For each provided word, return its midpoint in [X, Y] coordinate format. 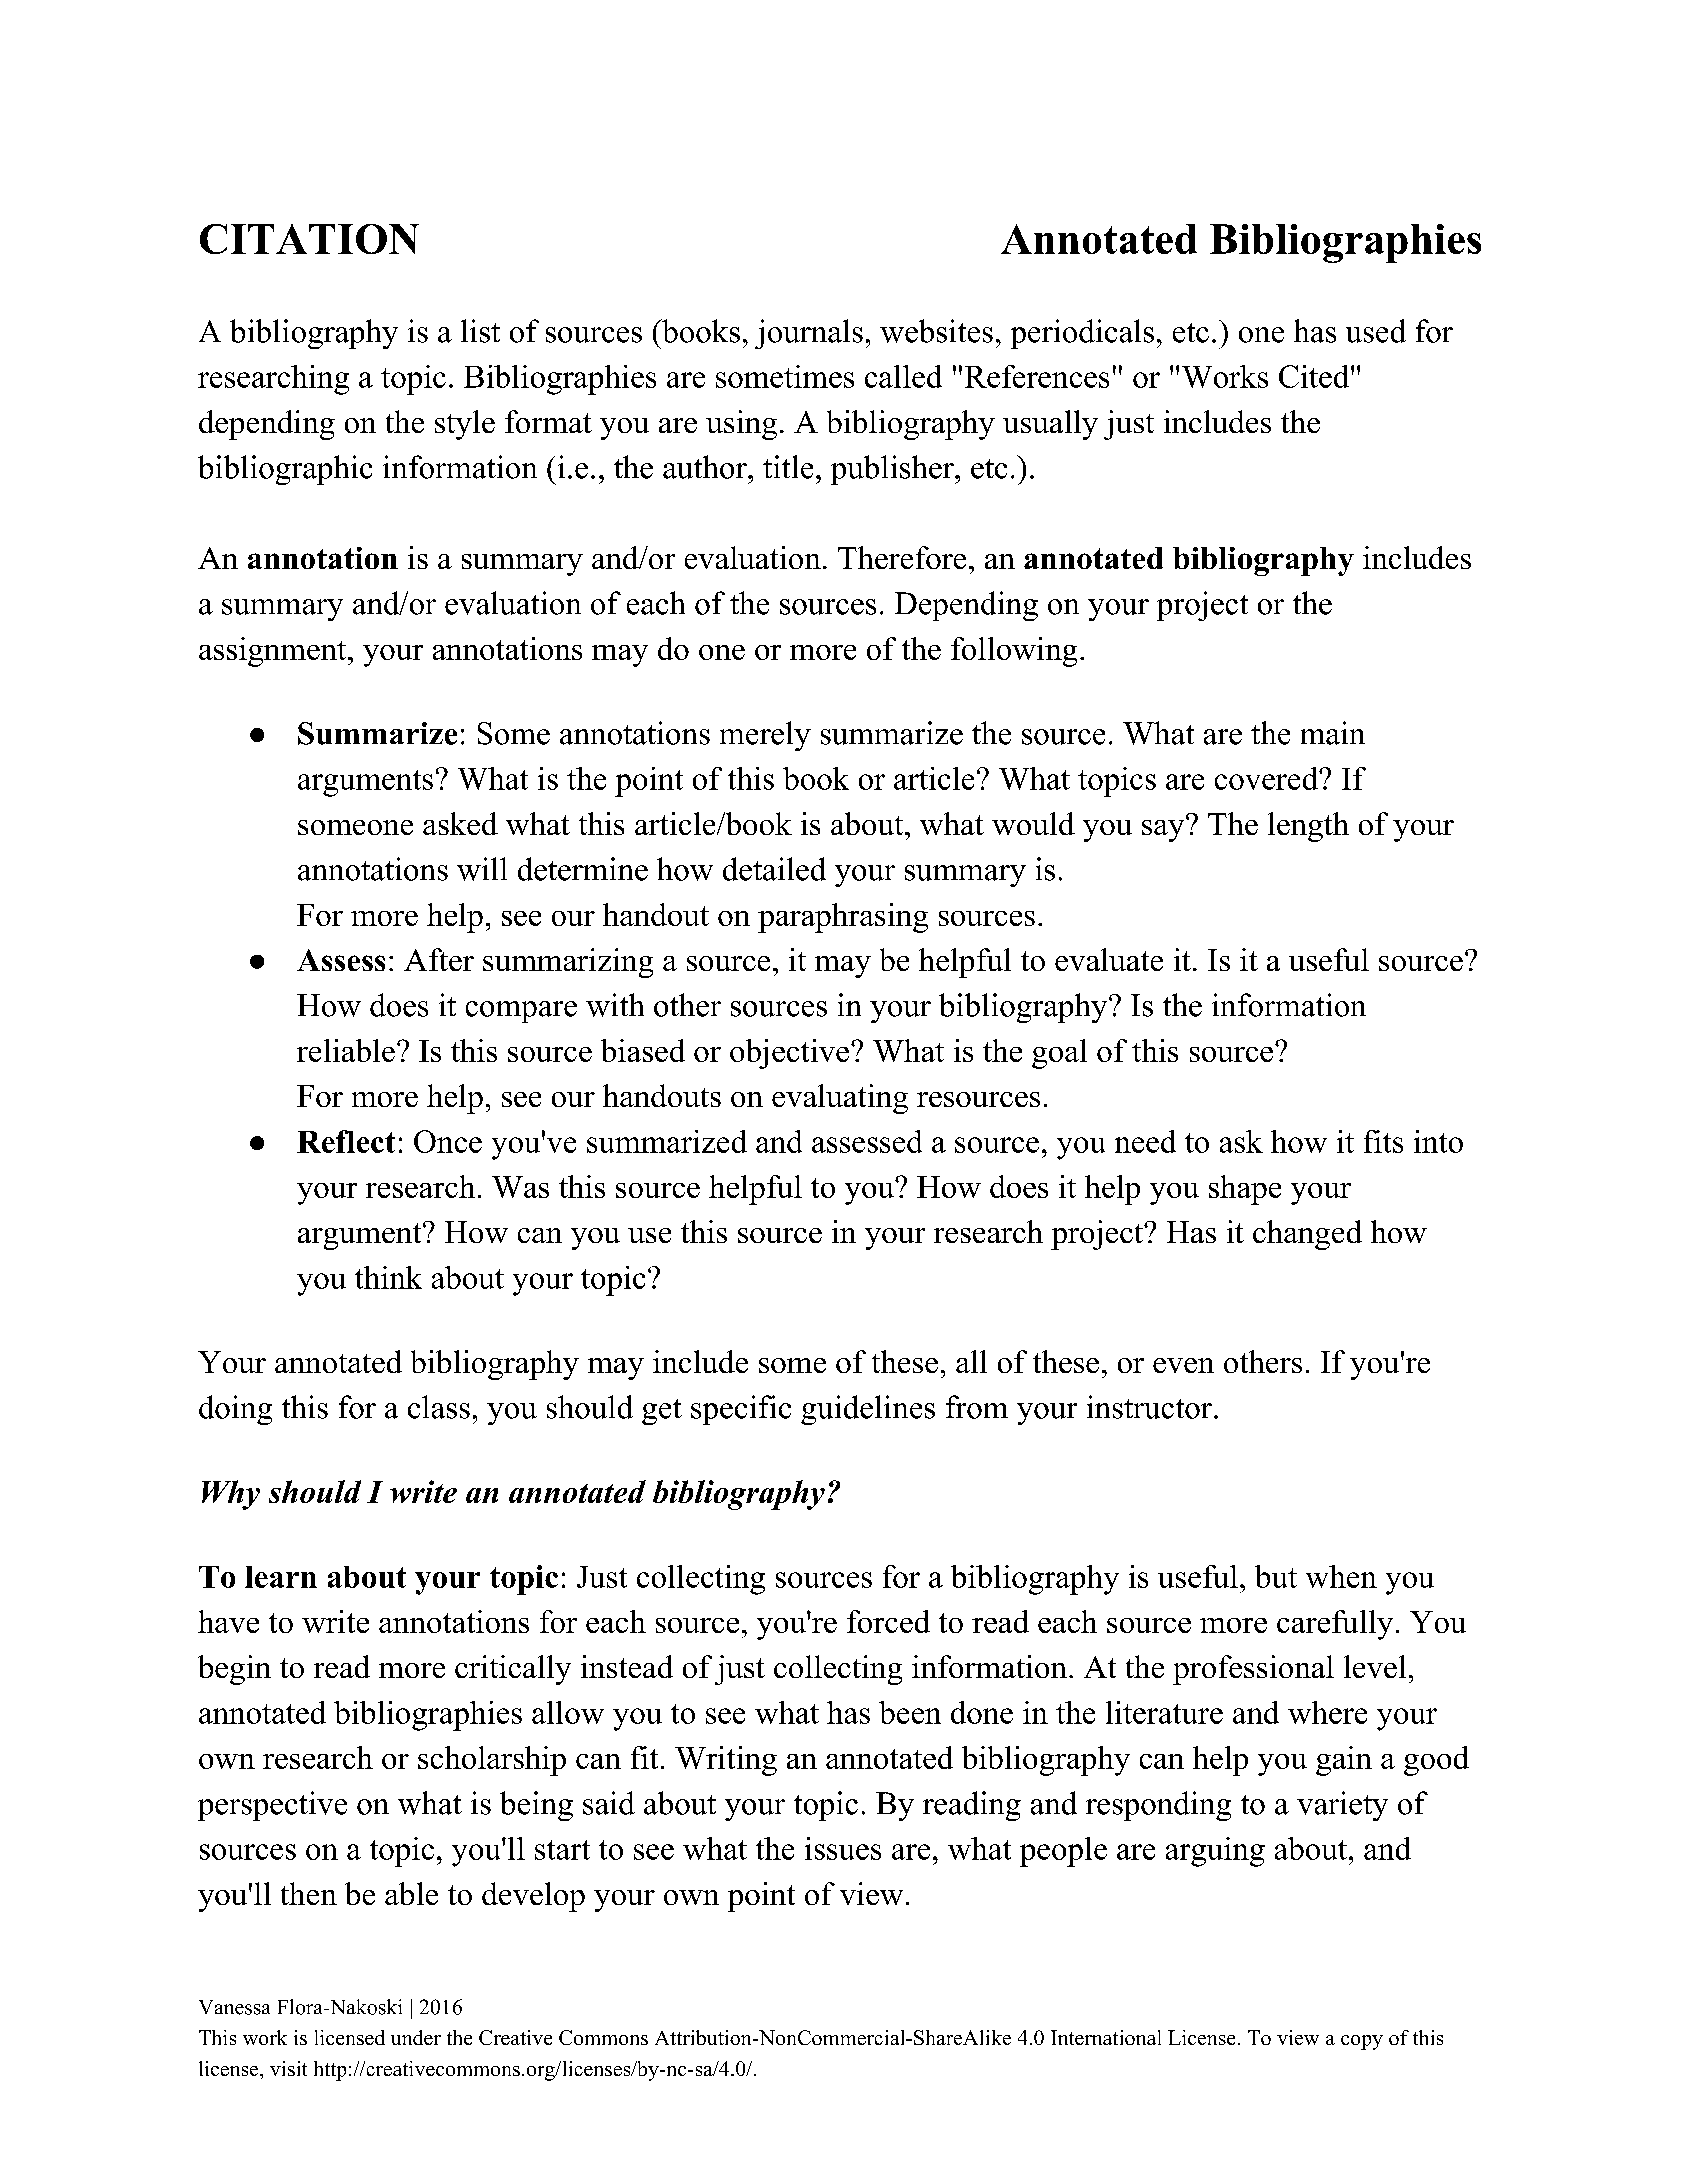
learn [281, 1577]
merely [765, 736]
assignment [274, 652]
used [1376, 331]
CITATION [309, 239]
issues [843, 1848]
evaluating [840, 1099]
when [1341, 1576]
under [416, 2037]
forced [888, 1621]
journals [809, 334]
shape [1245, 1190]
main [1333, 733]
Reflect [346, 1141]
